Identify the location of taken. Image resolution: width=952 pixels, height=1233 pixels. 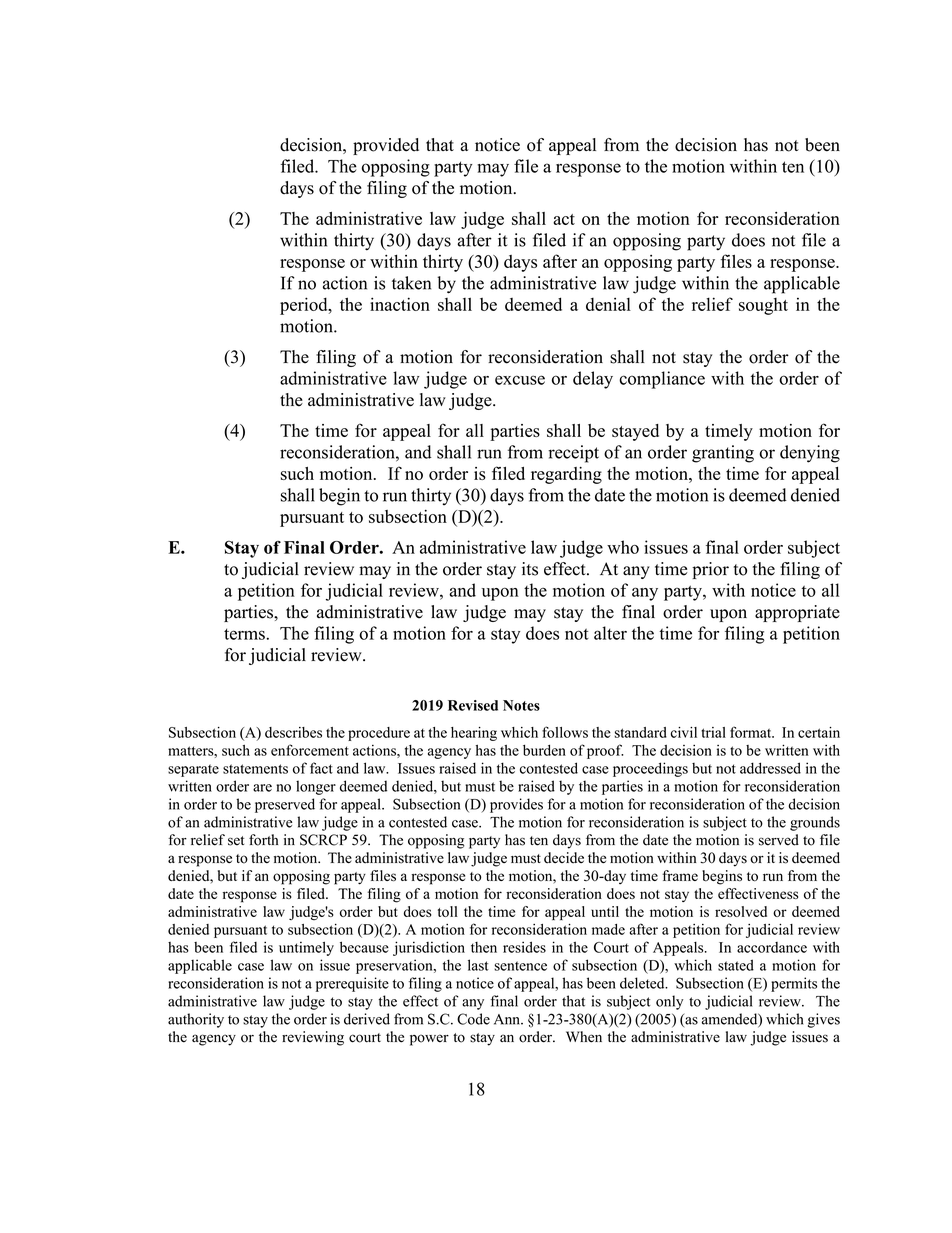
(411, 283).
